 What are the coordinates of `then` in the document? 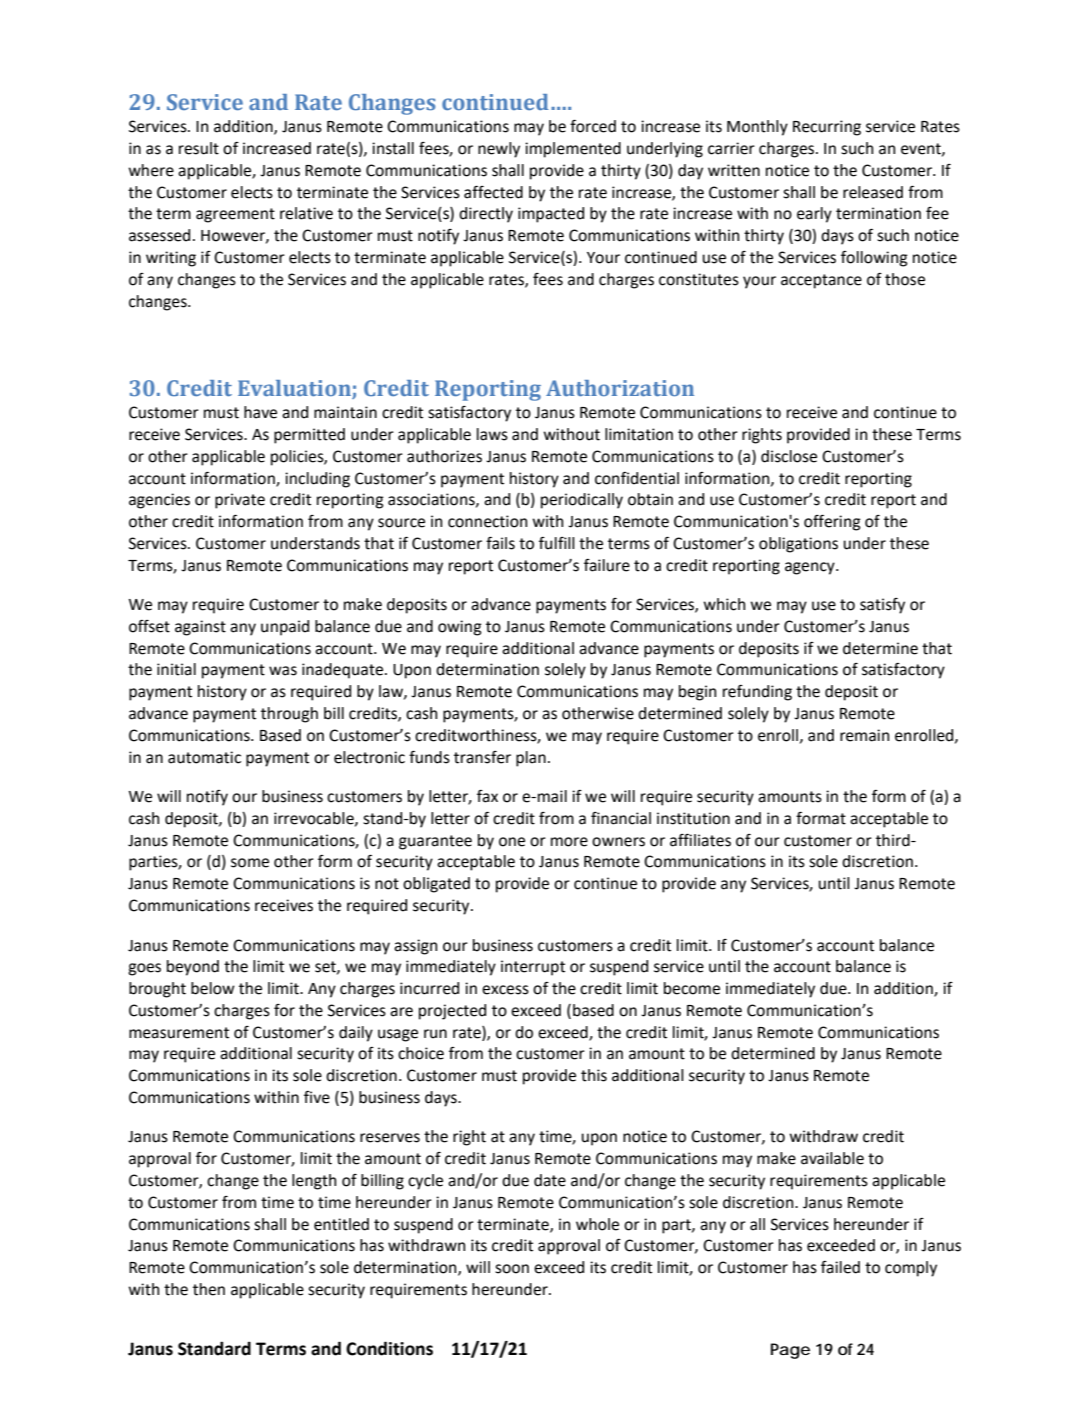 It's located at (209, 1289).
